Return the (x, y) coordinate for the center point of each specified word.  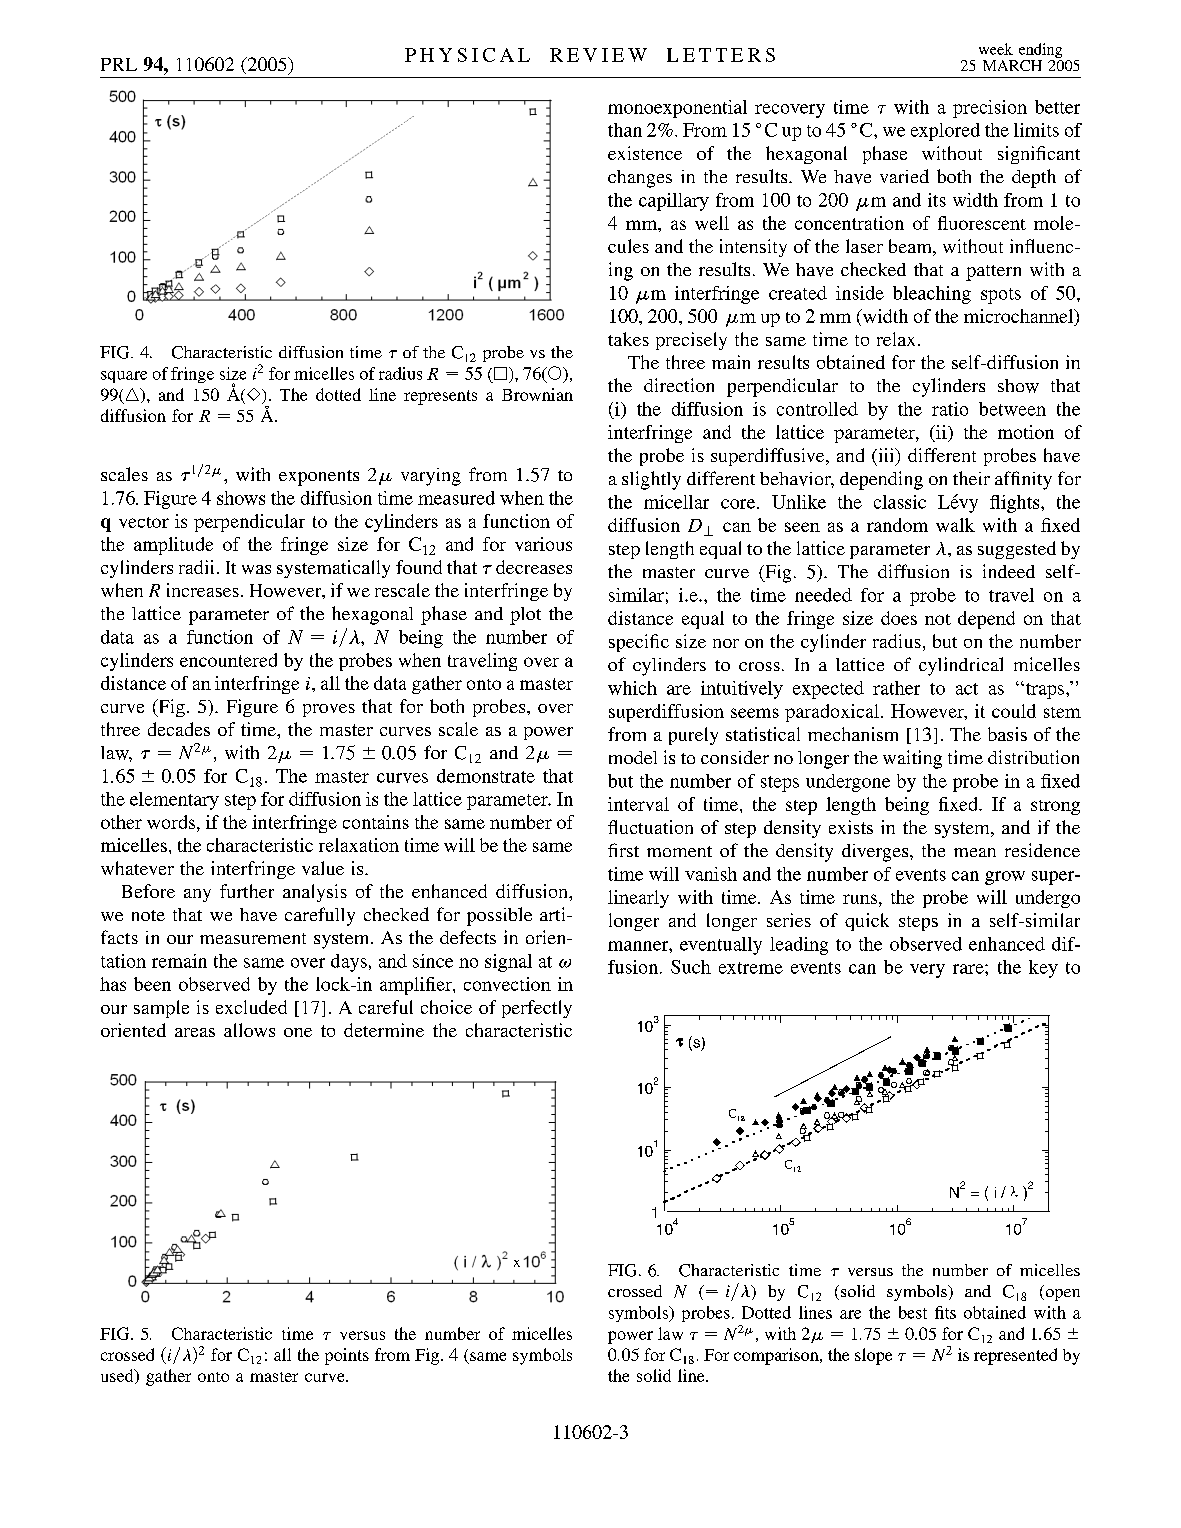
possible (499, 916)
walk (955, 525)
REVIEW (598, 55)
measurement (253, 938)
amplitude (173, 546)
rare (969, 969)
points (347, 1356)
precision (990, 109)
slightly (651, 480)
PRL (119, 64)
